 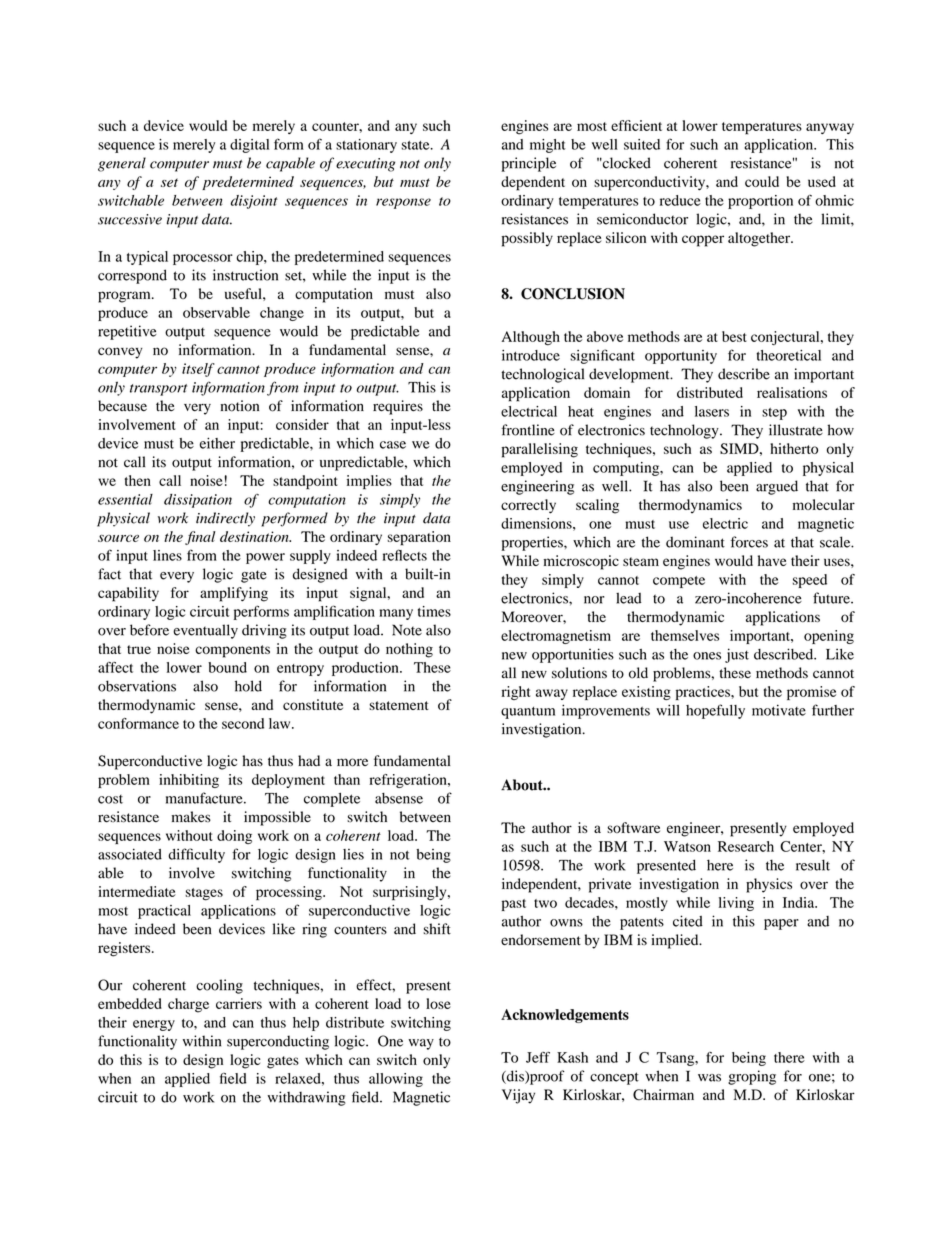 What do you see at coordinates (205, 631) in the screenshot?
I see `eventually` at bounding box center [205, 631].
